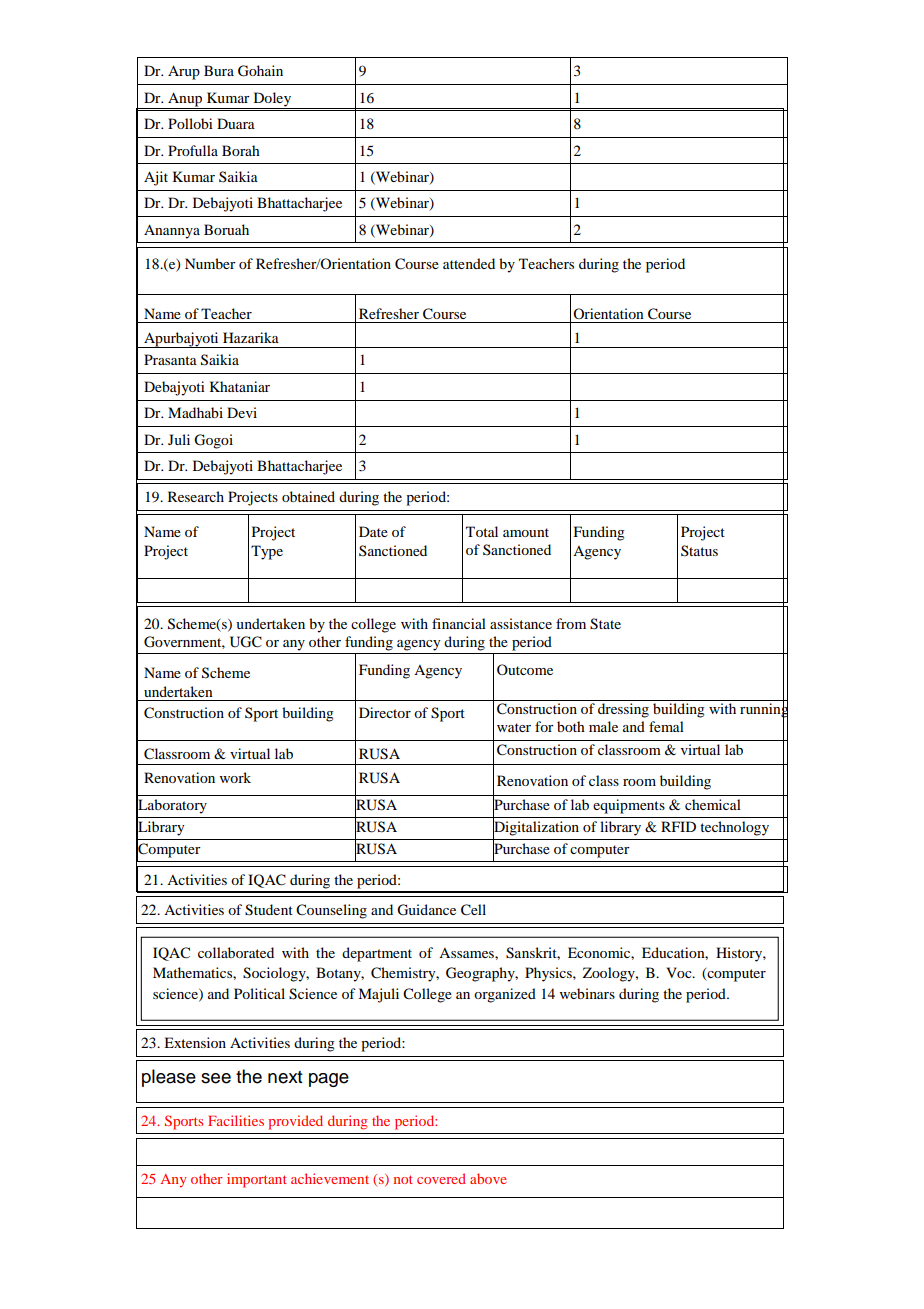 This document has height=1309, width=924. What do you see at coordinates (469, 263) in the document?
I see `attended` at bounding box center [469, 263].
